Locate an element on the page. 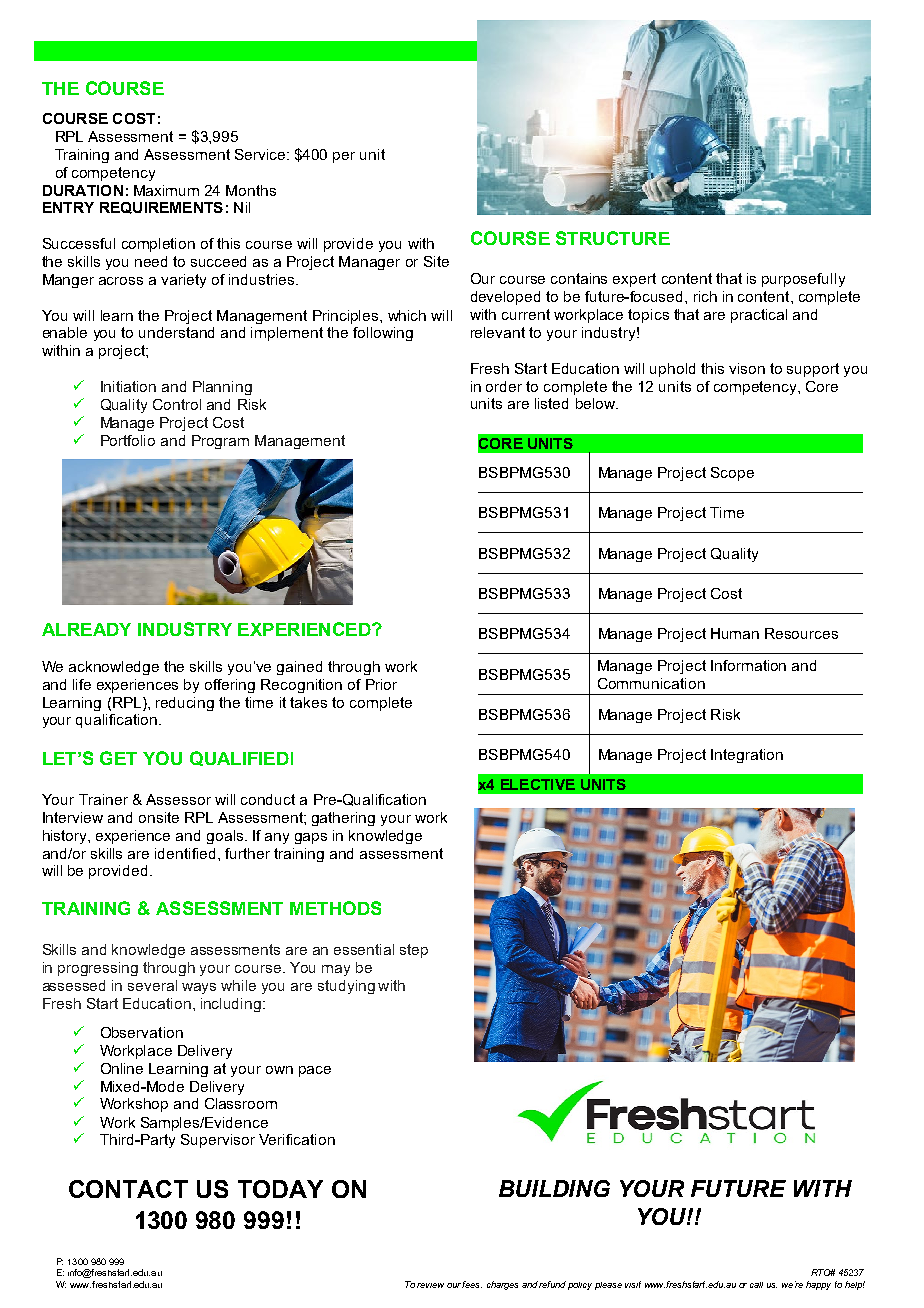  developed is located at coordinates (505, 298).
